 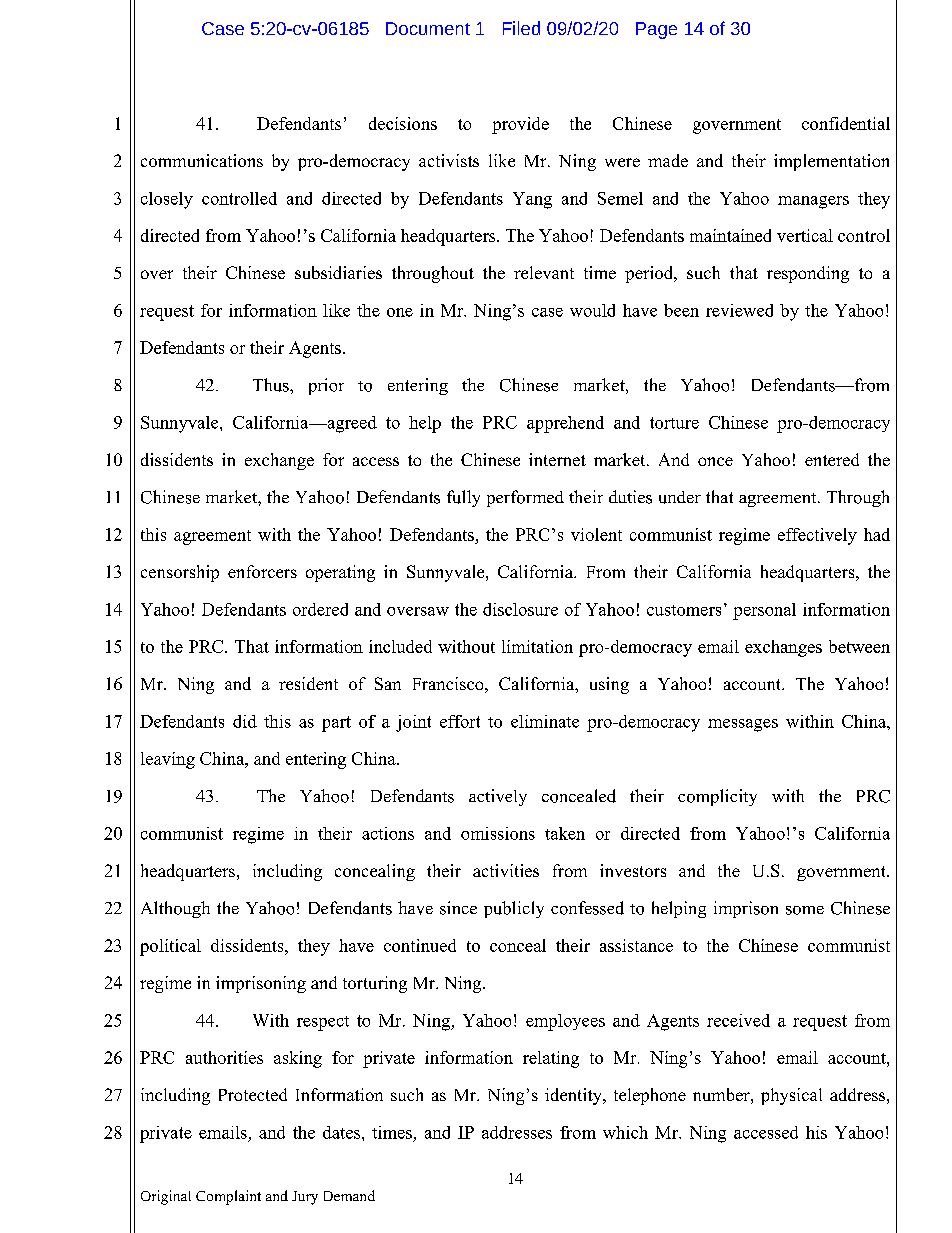 What do you see at coordinates (808, 274) in the image?
I see `responding` at bounding box center [808, 274].
